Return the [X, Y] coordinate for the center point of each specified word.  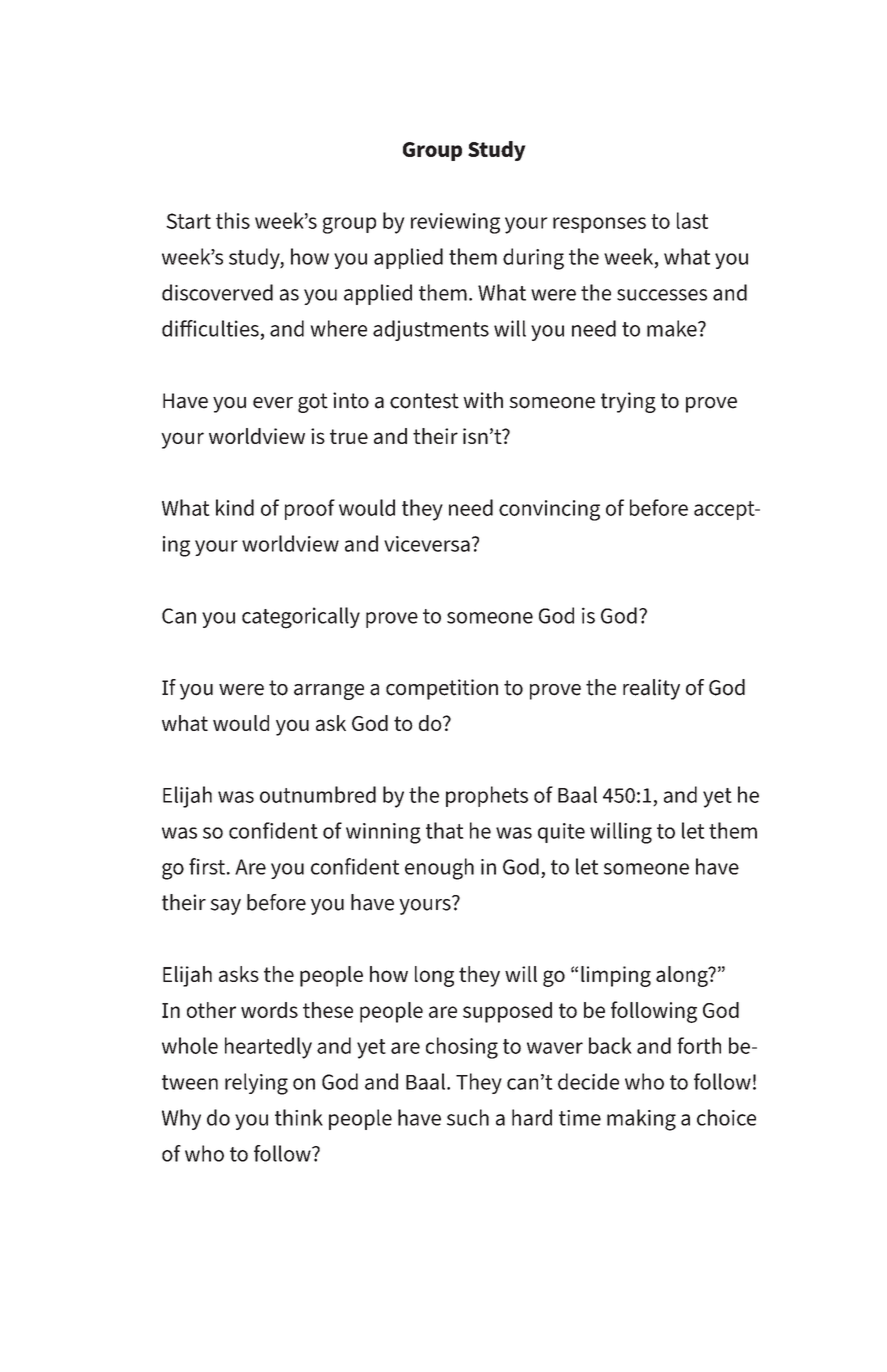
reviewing [455, 223]
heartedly [268, 1048]
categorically [301, 618]
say [225, 907]
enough [439, 869]
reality [651, 689]
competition [442, 689]
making [641, 1120]
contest [424, 401]
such [468, 1117]
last [692, 220]
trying [628, 402]
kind [235, 507]
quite [561, 833]
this [233, 220]
